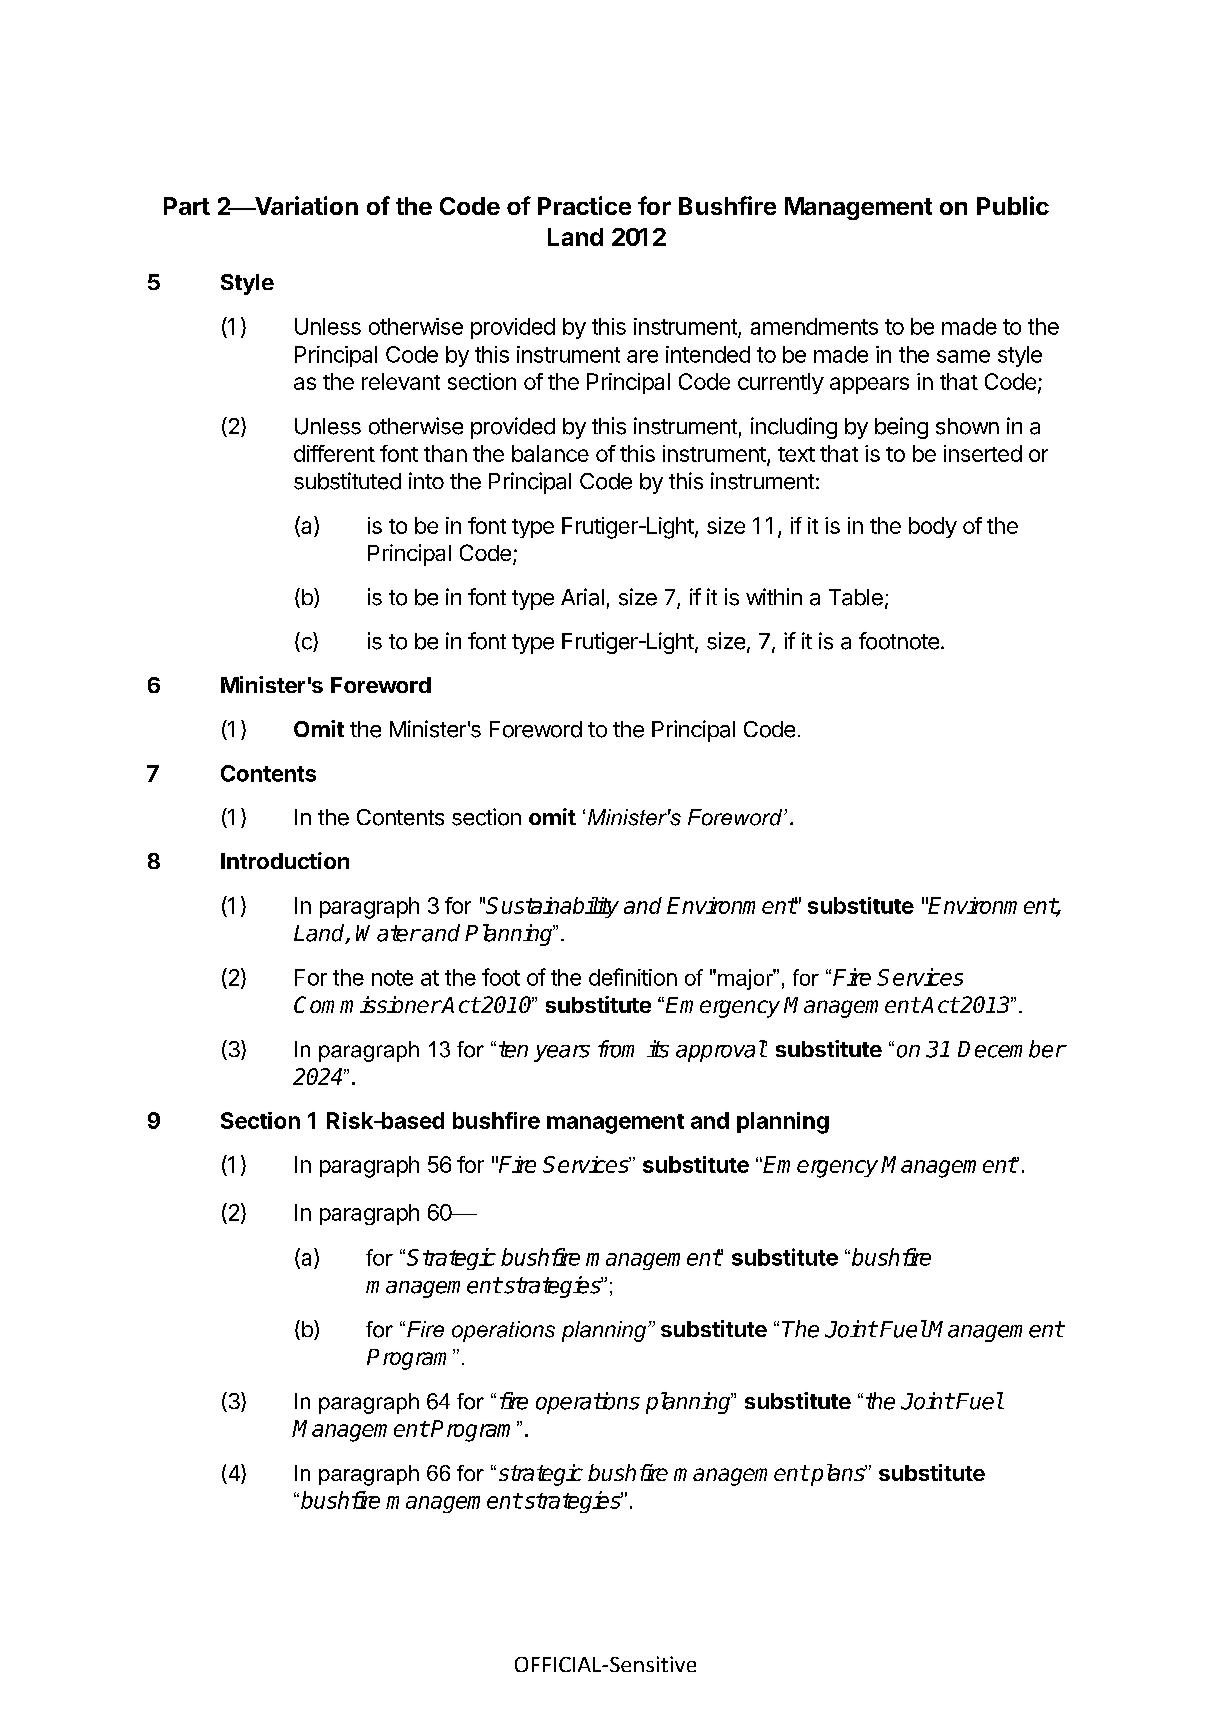 The image size is (1211, 1712). What do you see at coordinates (584, 205) in the image?
I see `Practice` at bounding box center [584, 205].
